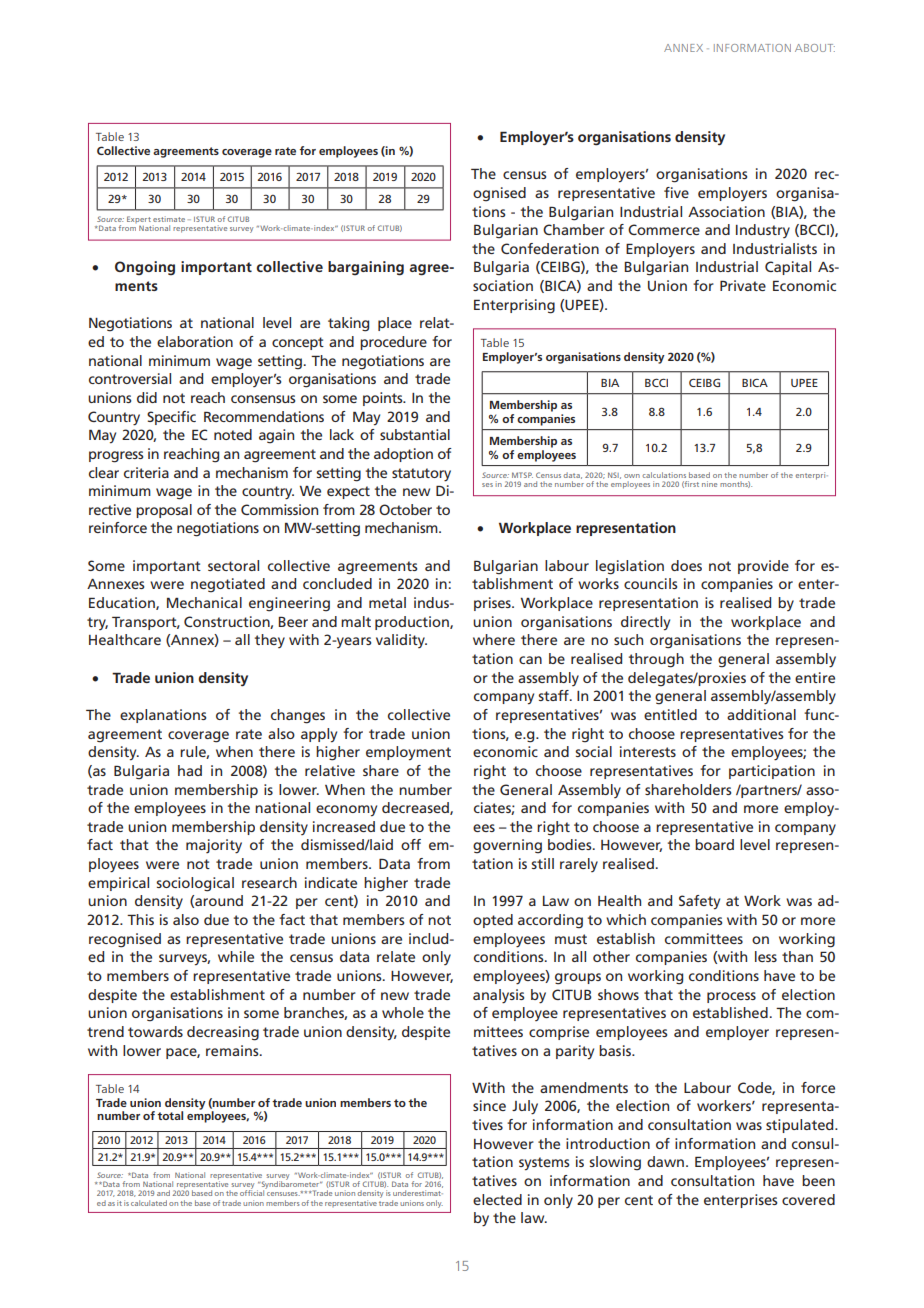 The image size is (924, 1308). Describe the element at coordinates (815, 48) in the screenshot. I see `ABOUT` at that location.
